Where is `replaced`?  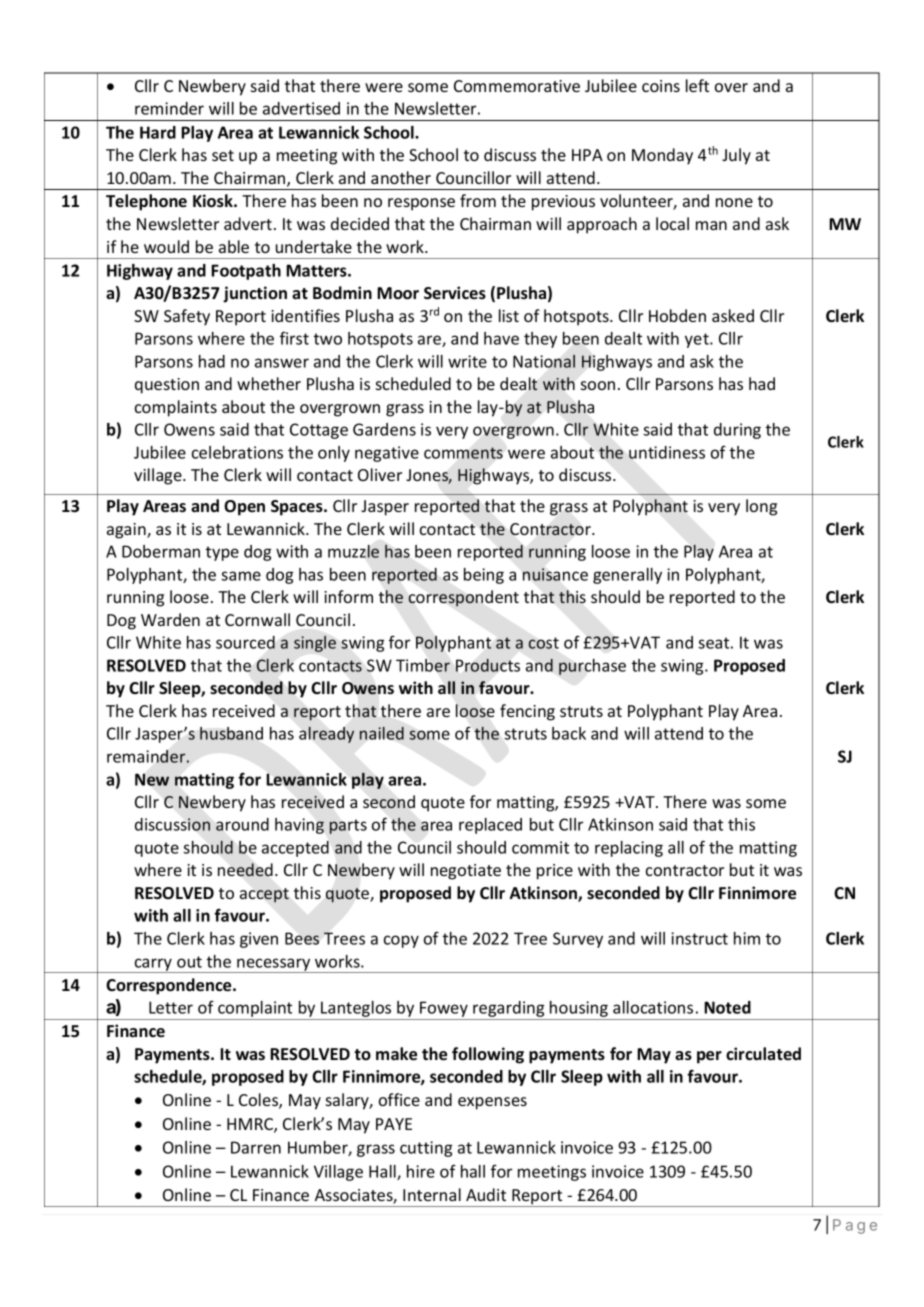 replaced is located at coordinates (490, 826).
